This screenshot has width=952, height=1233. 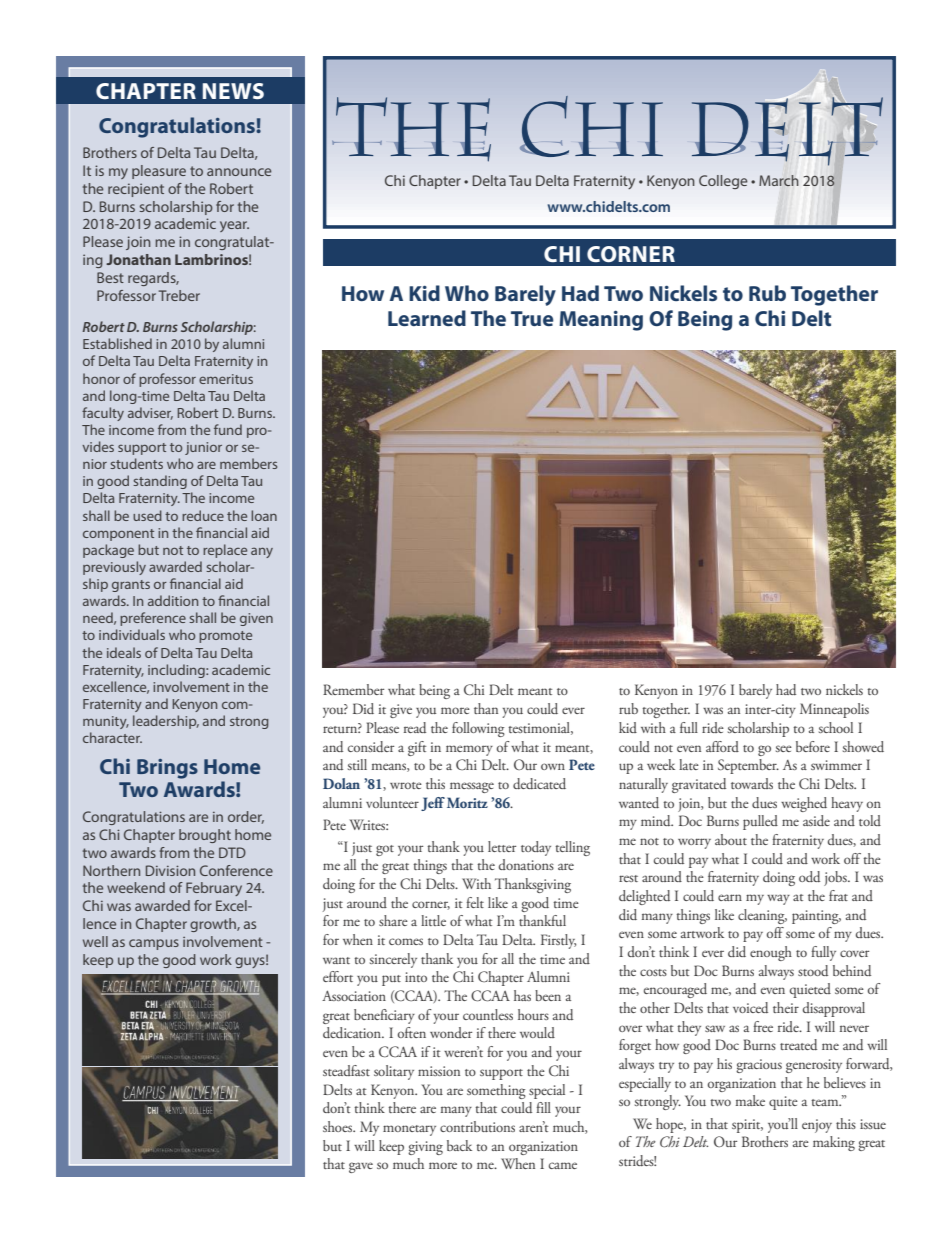 I want to click on Meaning, so click(x=601, y=320).
